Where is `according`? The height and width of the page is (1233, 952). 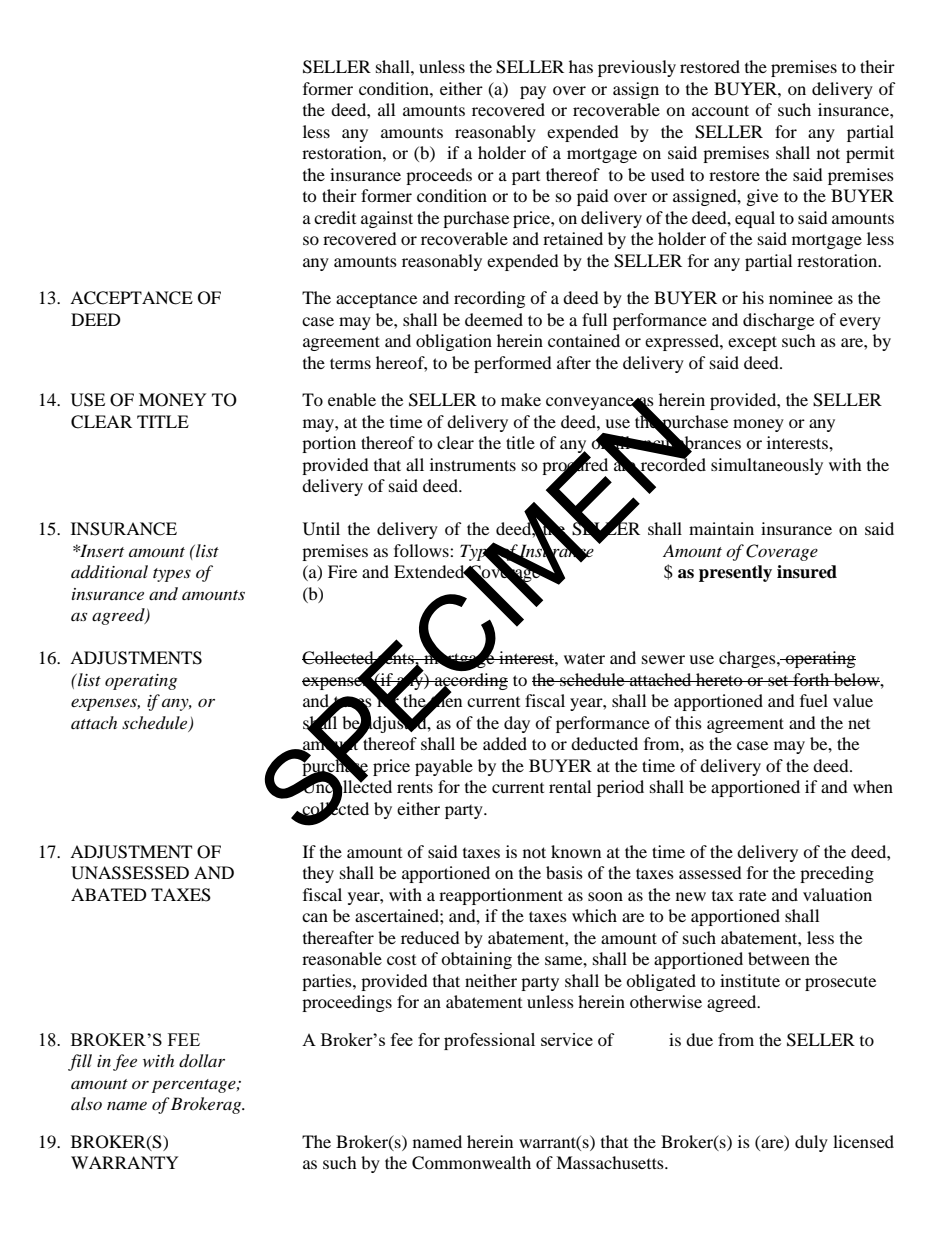 according is located at coordinates (470, 682).
